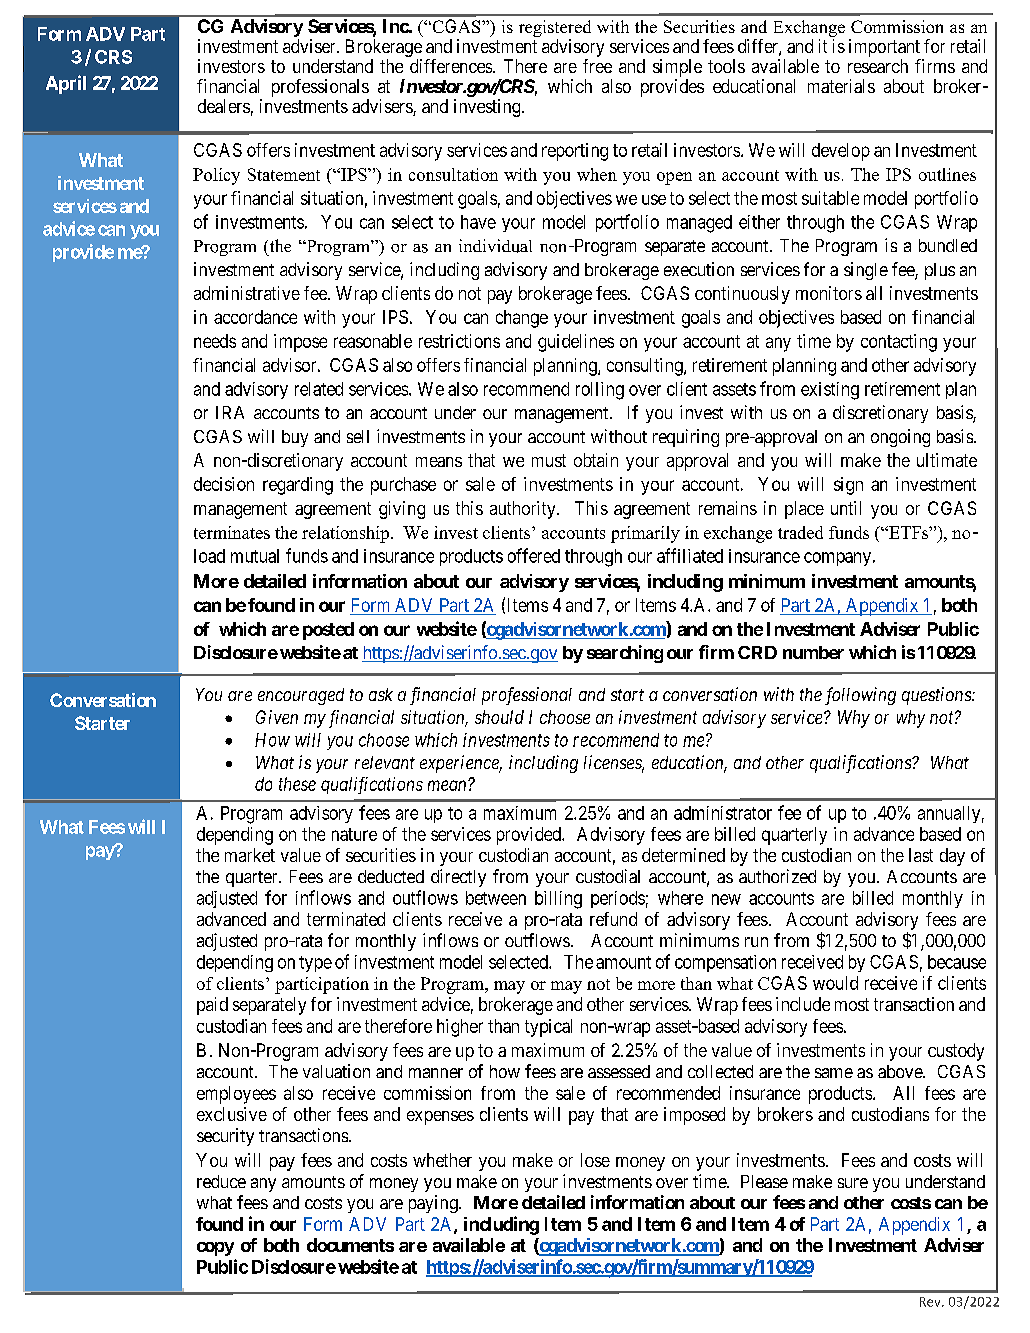 The width and height of the screenshot is (1030, 1333). I want to click on between, so click(496, 898).
